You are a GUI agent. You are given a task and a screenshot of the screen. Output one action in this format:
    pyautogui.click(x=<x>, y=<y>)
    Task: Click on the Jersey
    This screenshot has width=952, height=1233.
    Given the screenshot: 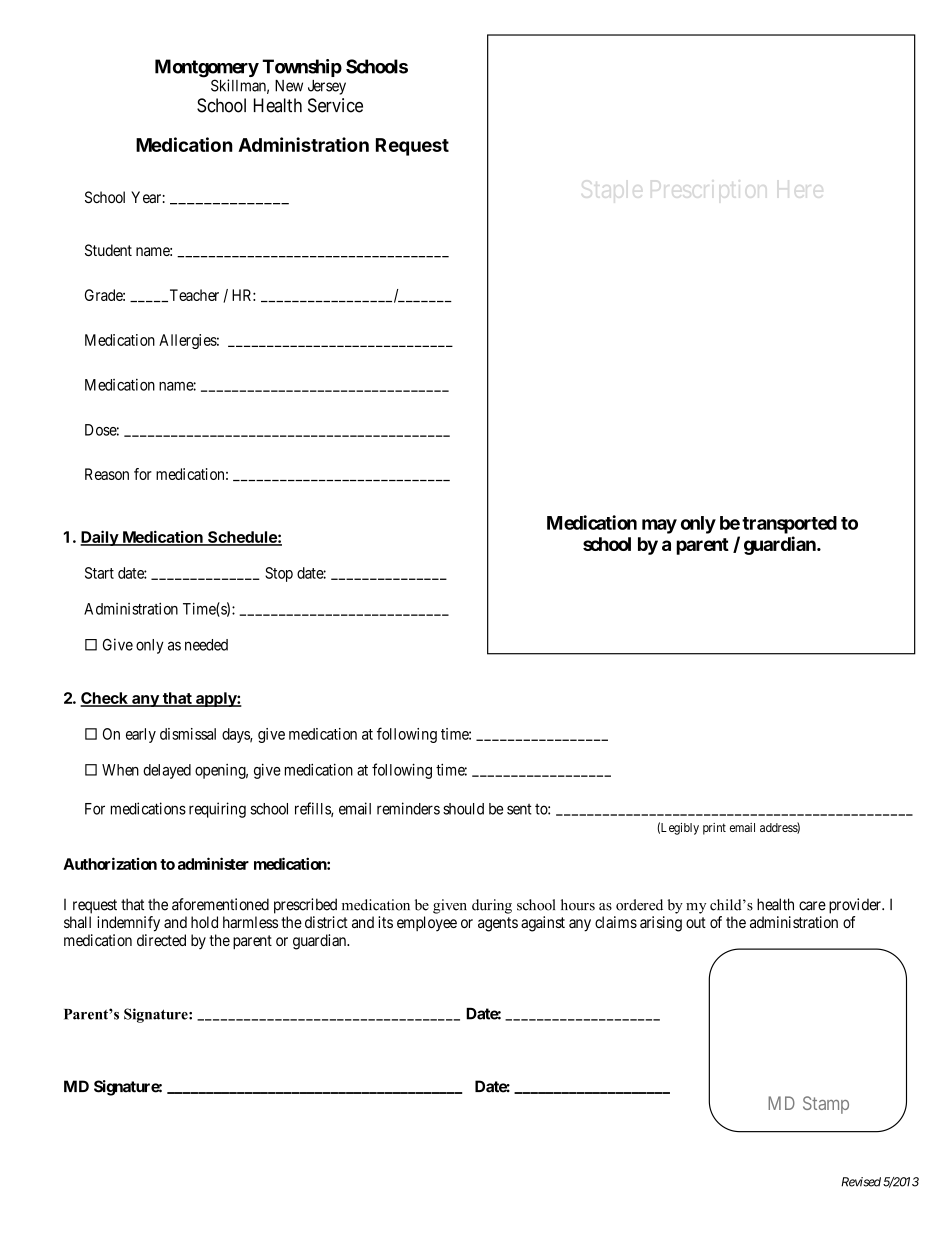 What is the action you would take?
    pyautogui.click(x=327, y=87)
